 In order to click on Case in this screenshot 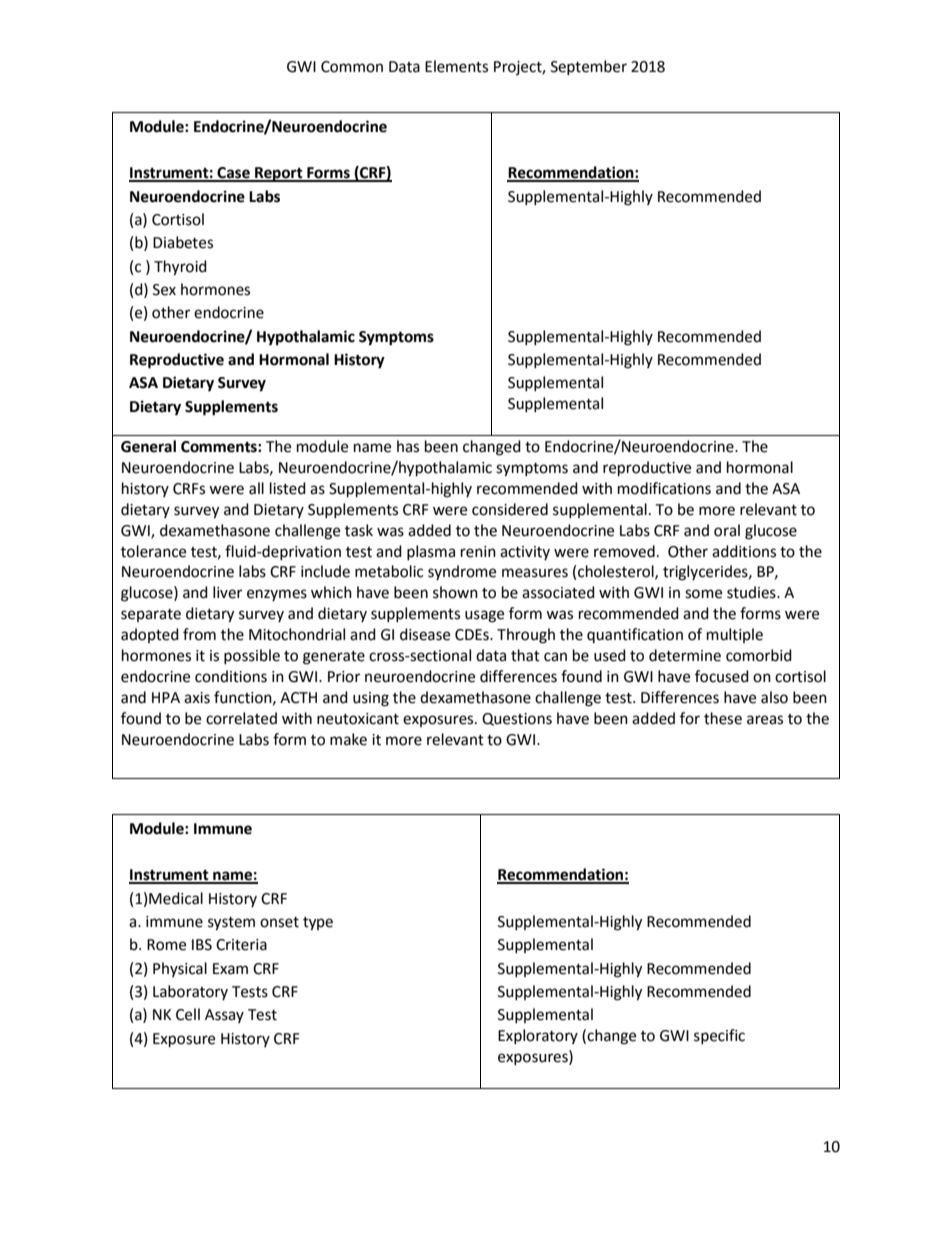, I will do `click(233, 174)`.
